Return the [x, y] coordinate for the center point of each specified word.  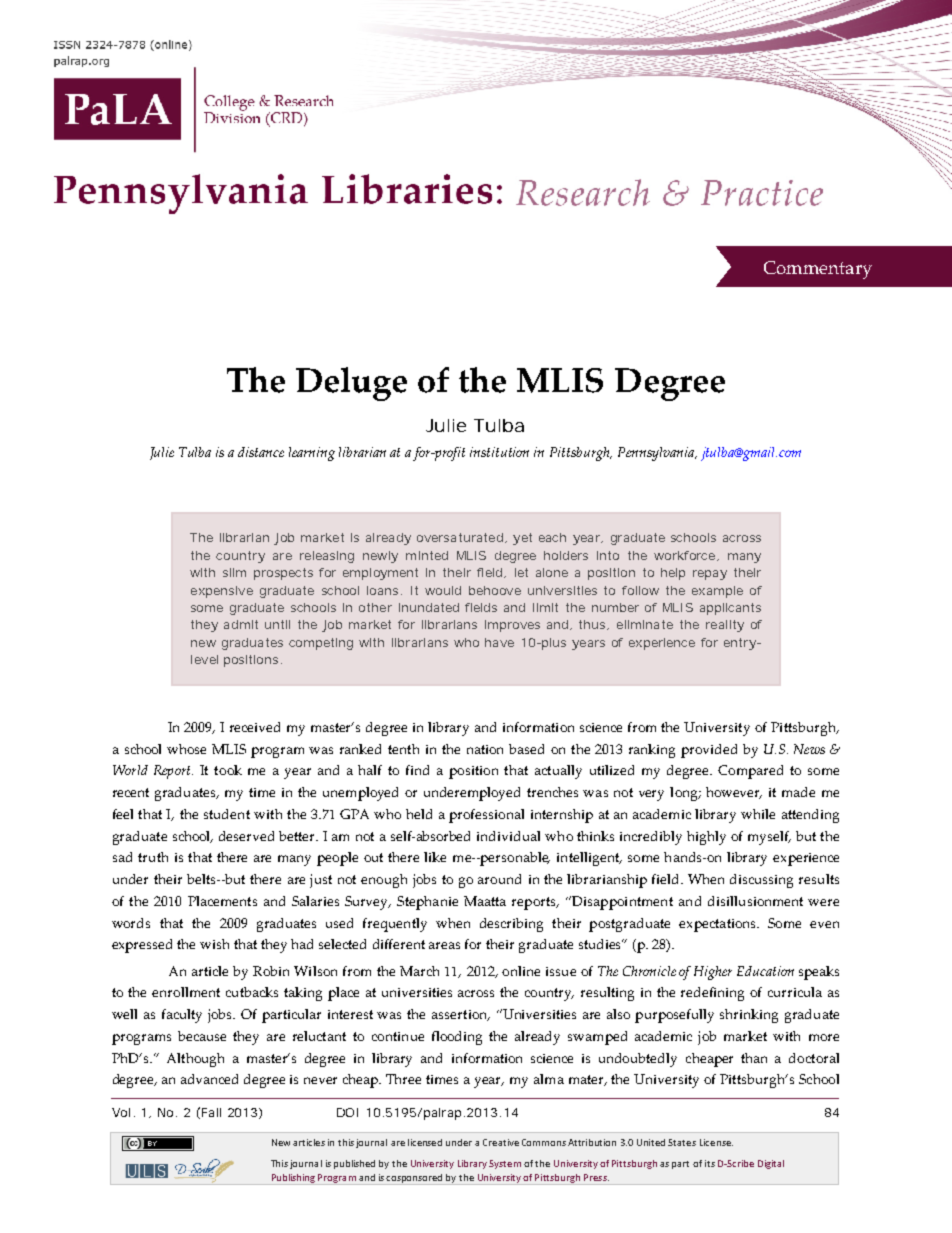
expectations [719, 925]
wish [214, 944]
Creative [501, 1142]
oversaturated [460, 537]
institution [499, 452]
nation [485, 749]
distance [261, 452]
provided [709, 751]
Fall [211, 1112]
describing [511, 925]
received [255, 727]
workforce [686, 556]
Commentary [818, 270]
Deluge [351, 384]
